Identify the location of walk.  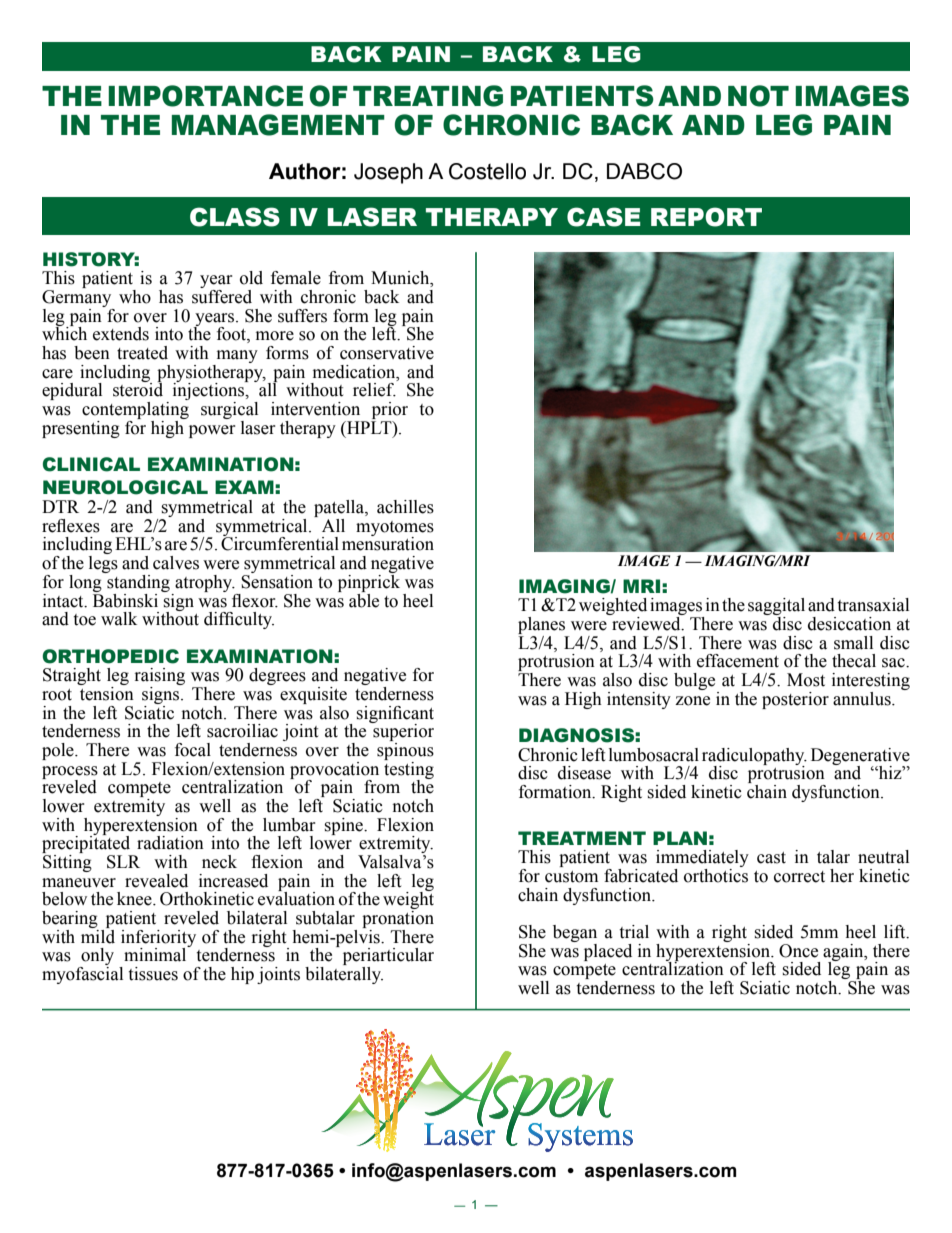
(119, 619).
